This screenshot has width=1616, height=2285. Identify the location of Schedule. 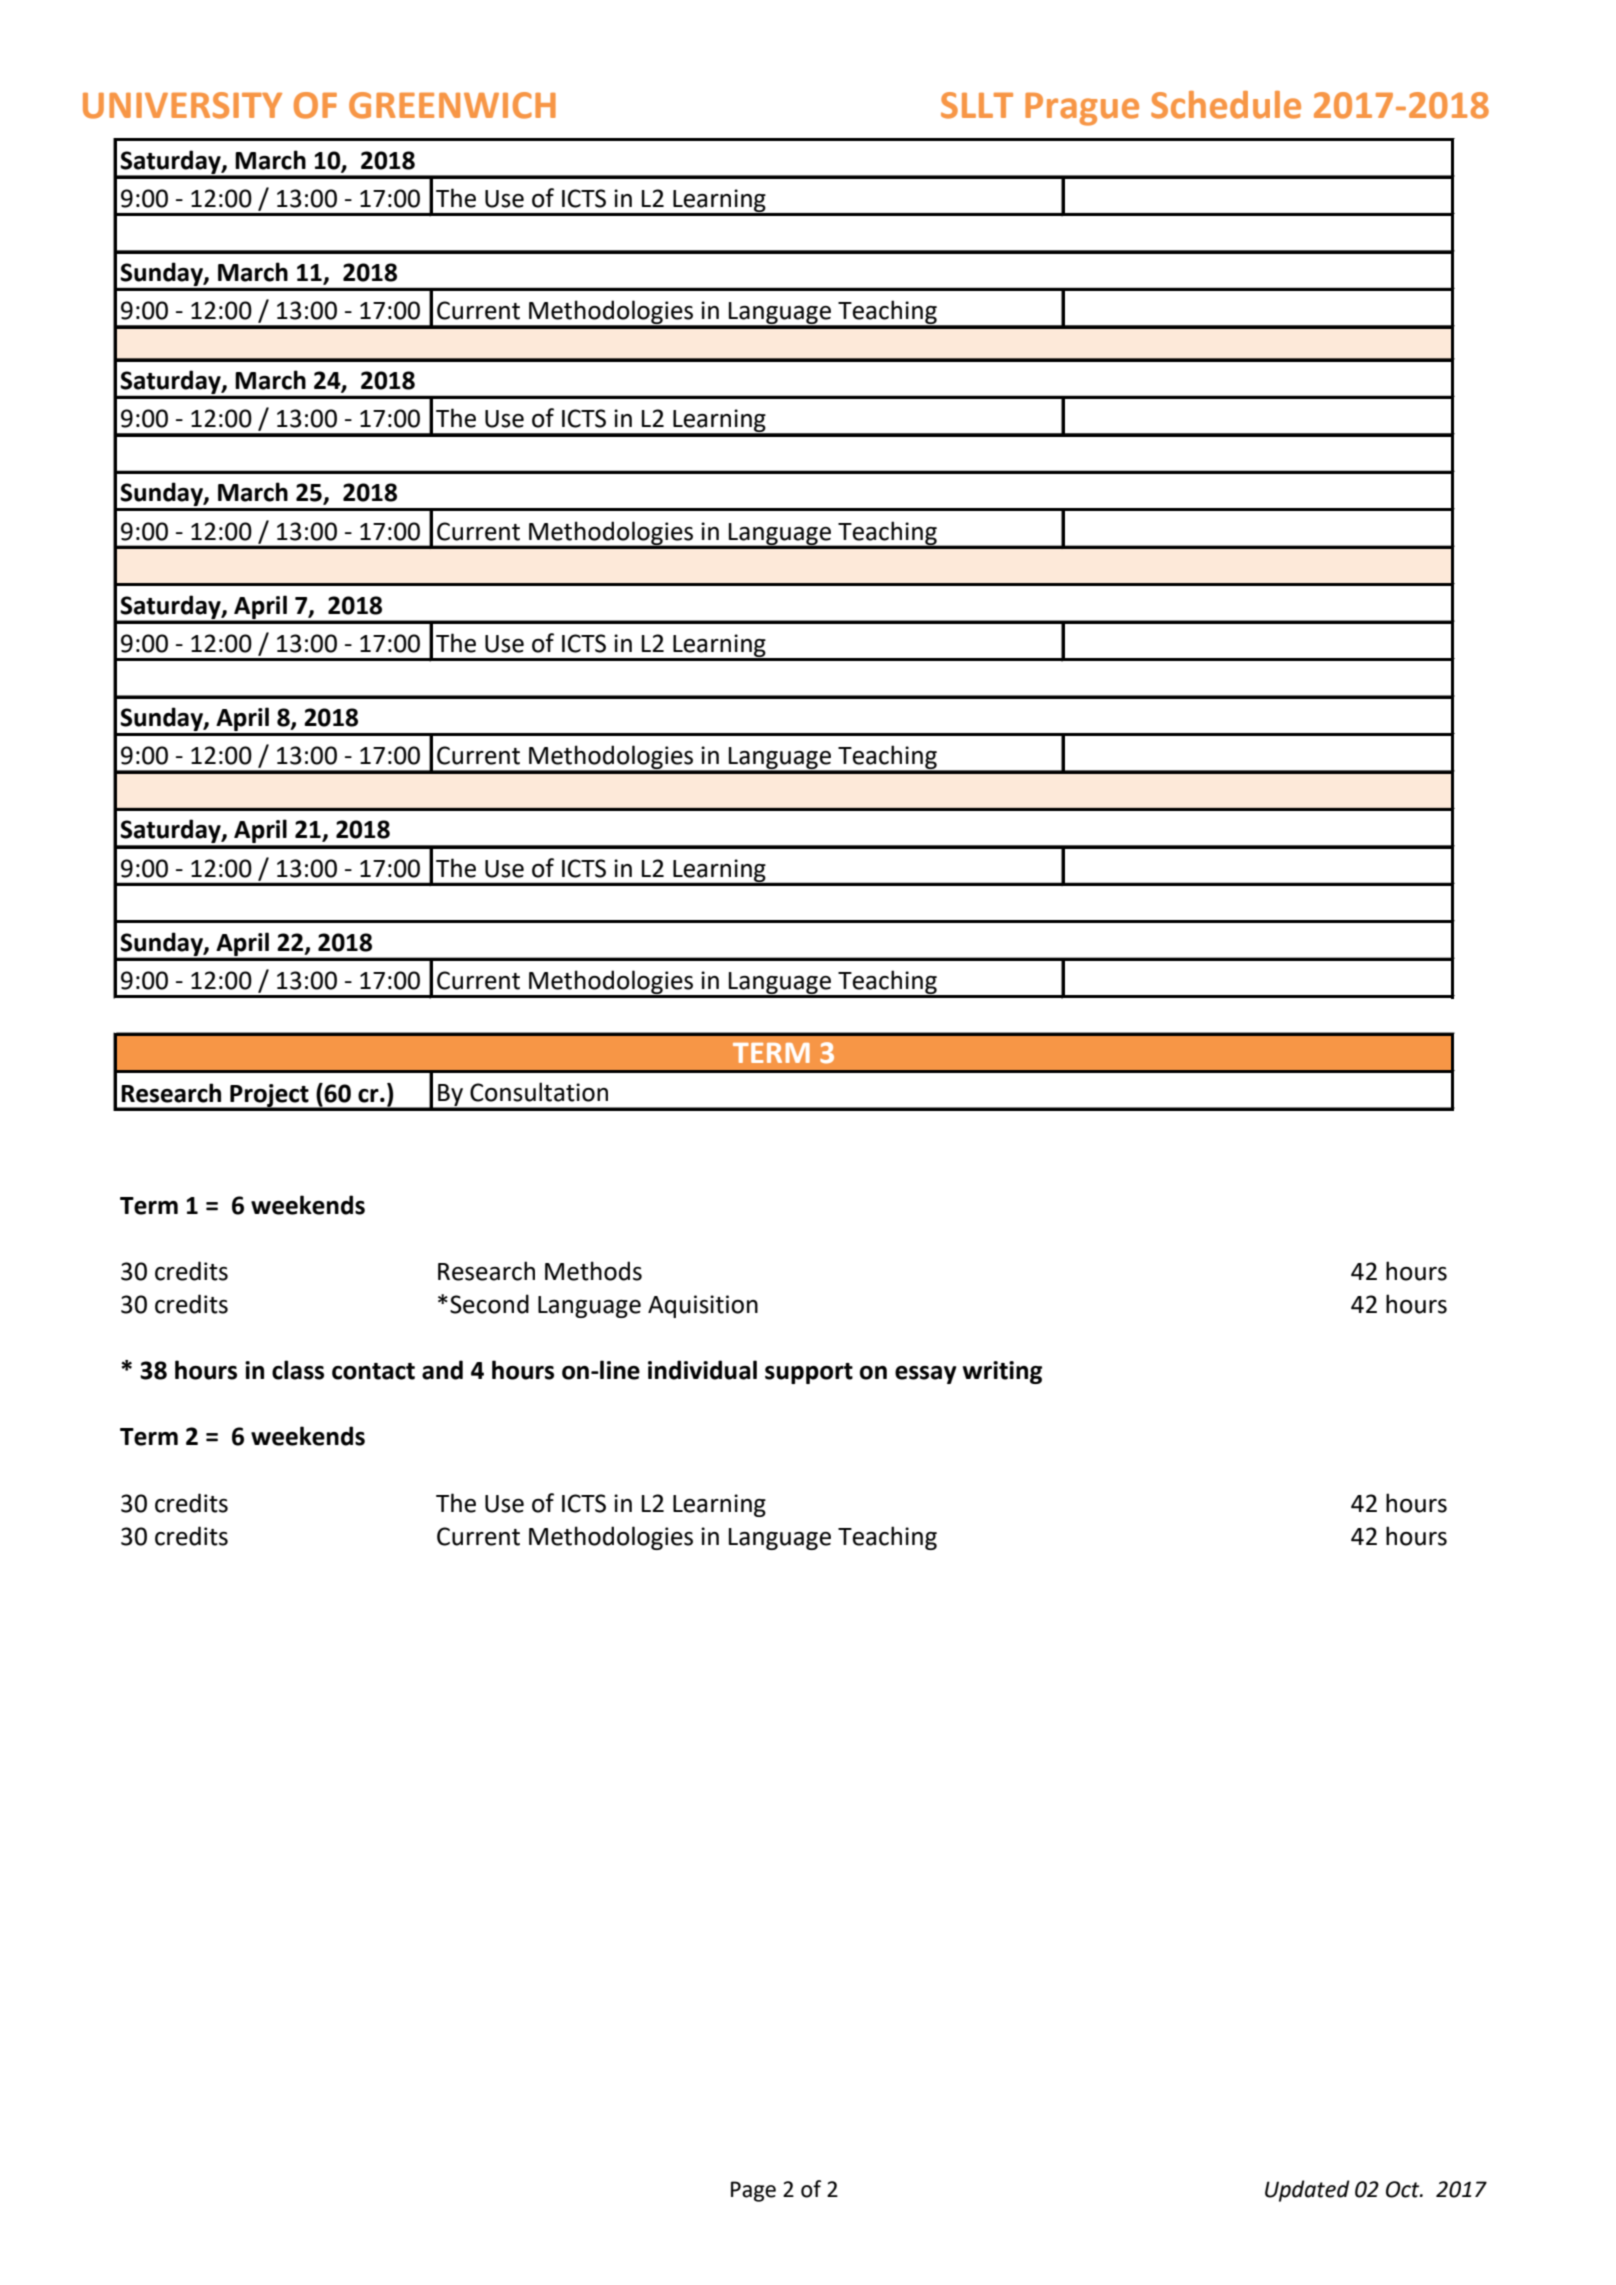
(1226, 105).
